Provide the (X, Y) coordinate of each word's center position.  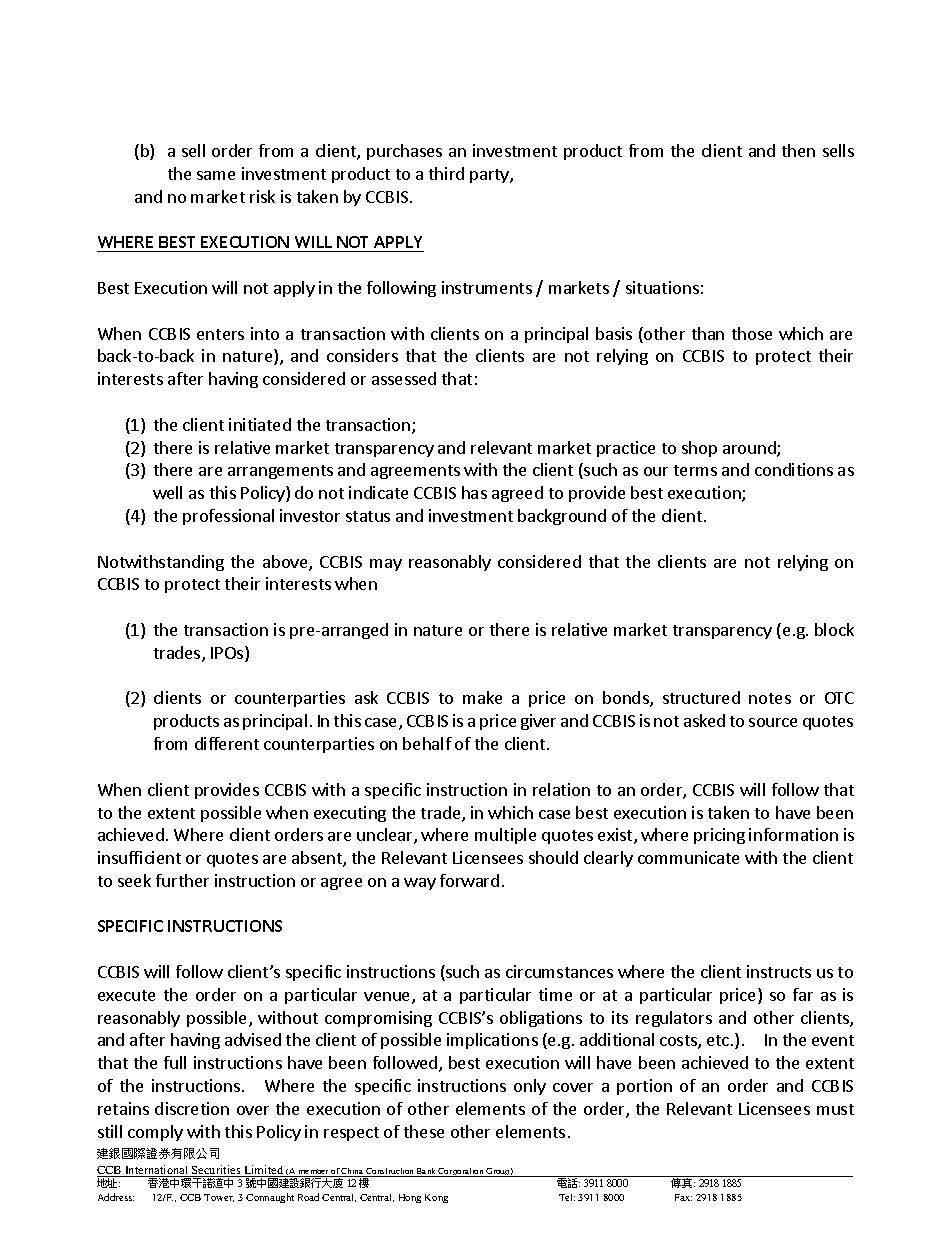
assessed (404, 378)
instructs (779, 971)
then (798, 150)
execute (126, 995)
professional (228, 517)
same (216, 175)
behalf (427, 743)
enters (220, 334)
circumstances (559, 971)
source (773, 722)
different (227, 743)
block (834, 629)
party (490, 176)
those (752, 333)
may (386, 565)
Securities (216, 1171)
